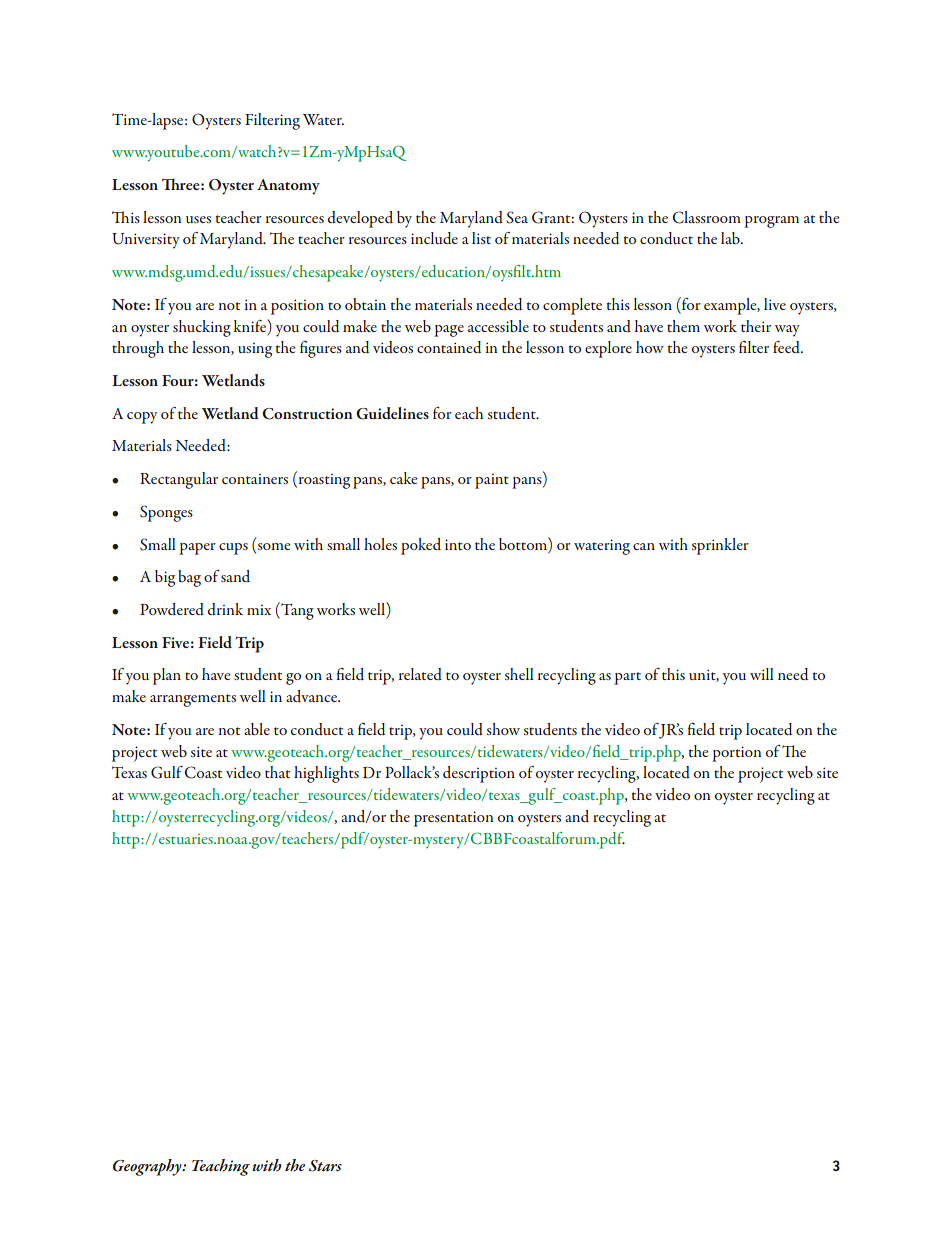 This screenshot has width=952, height=1233. Describe the element at coordinates (148, 1167) in the screenshot. I see `Geography` at that location.
